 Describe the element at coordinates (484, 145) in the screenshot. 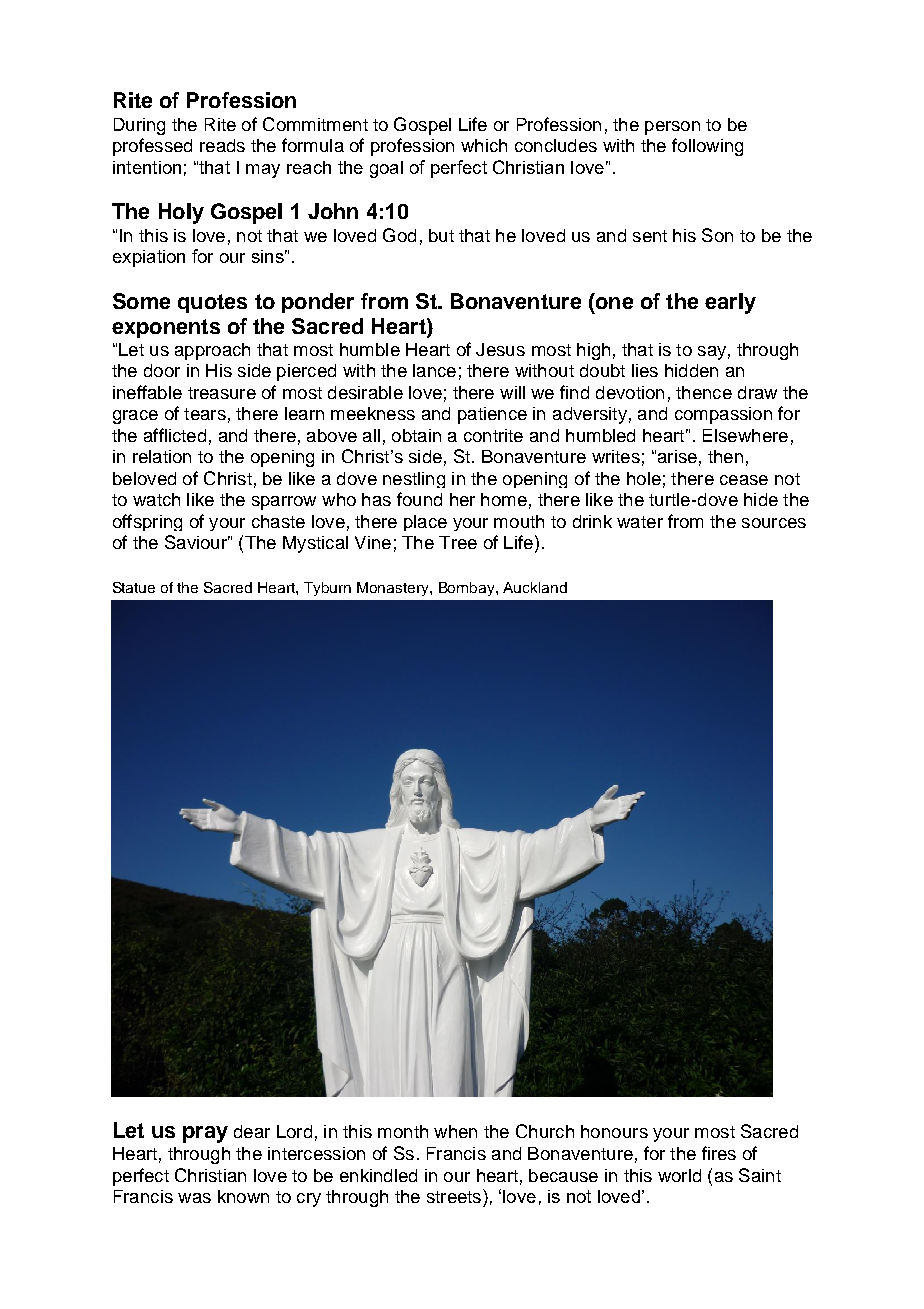

I see `which` at that location.
